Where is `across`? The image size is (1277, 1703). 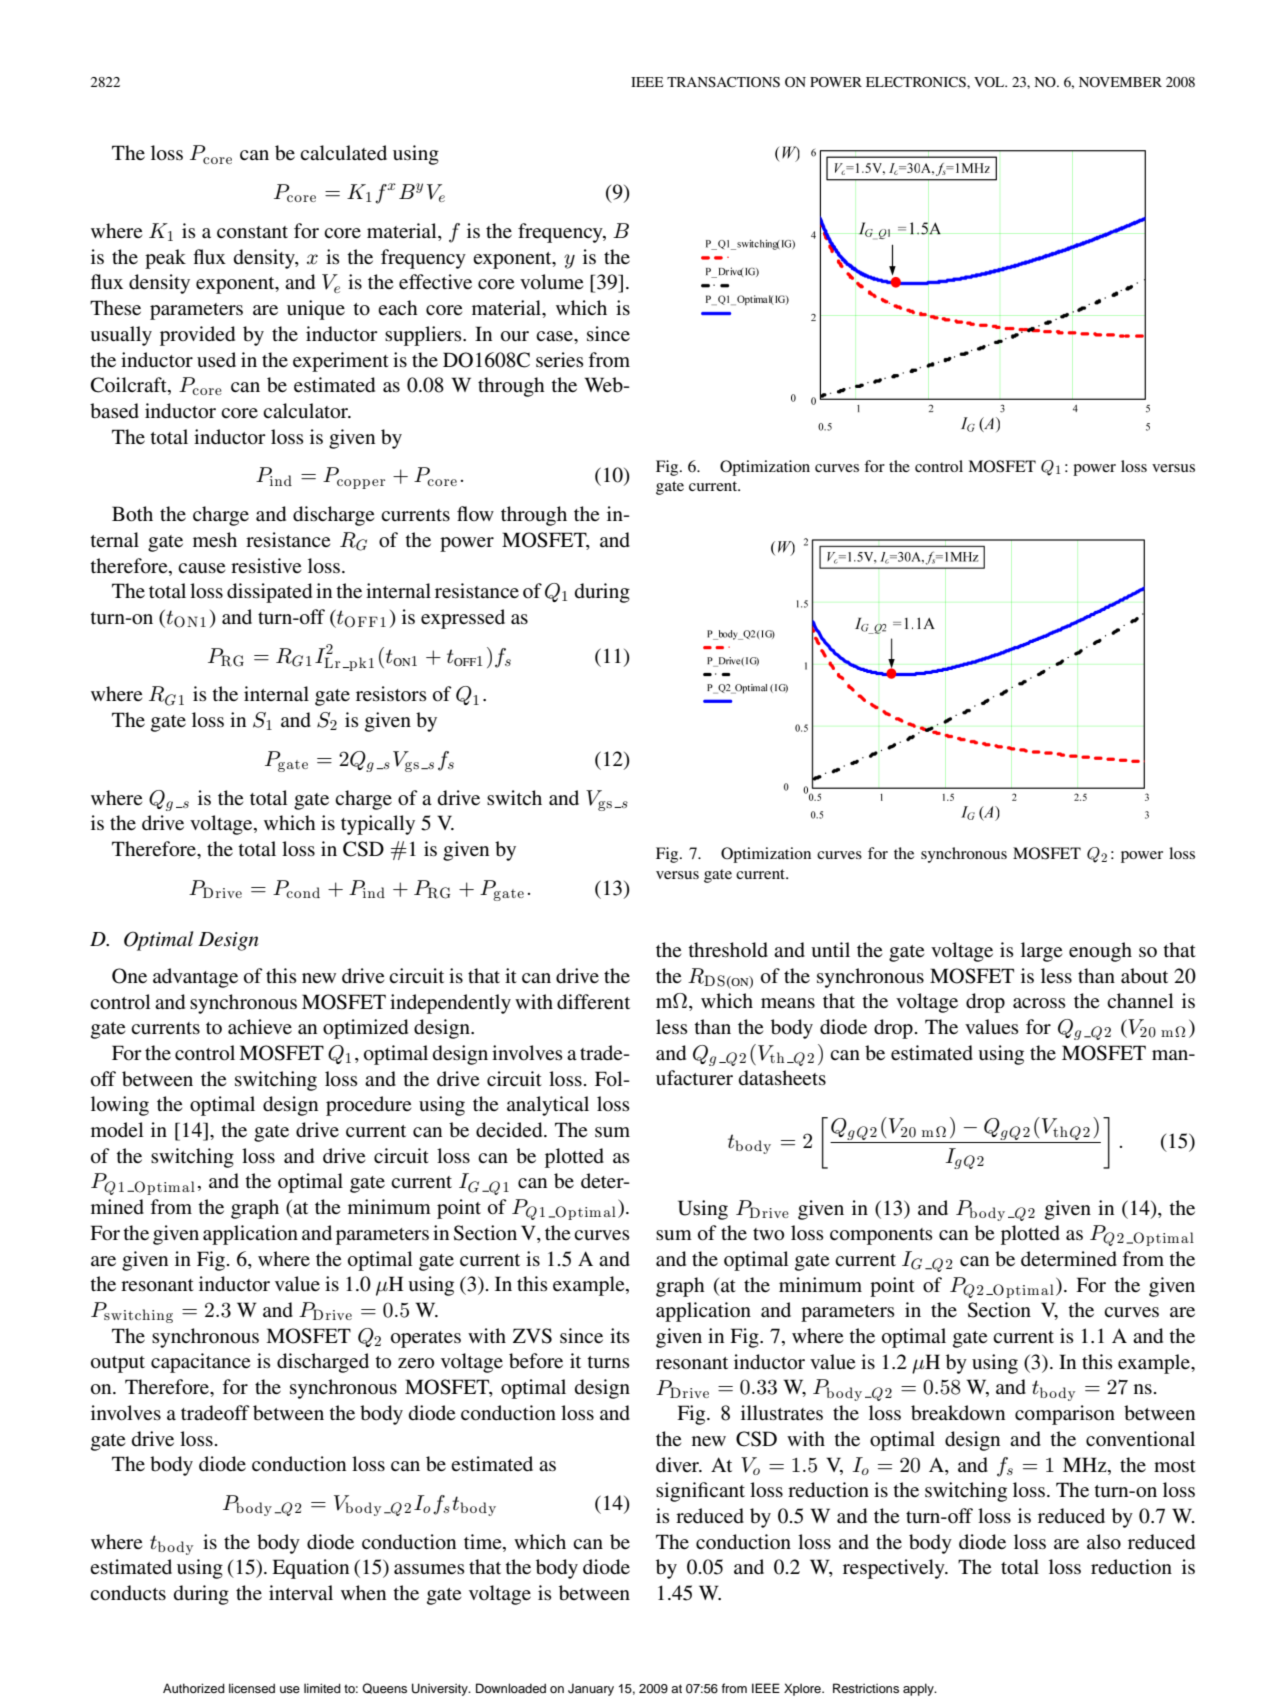
across is located at coordinates (1039, 1003).
